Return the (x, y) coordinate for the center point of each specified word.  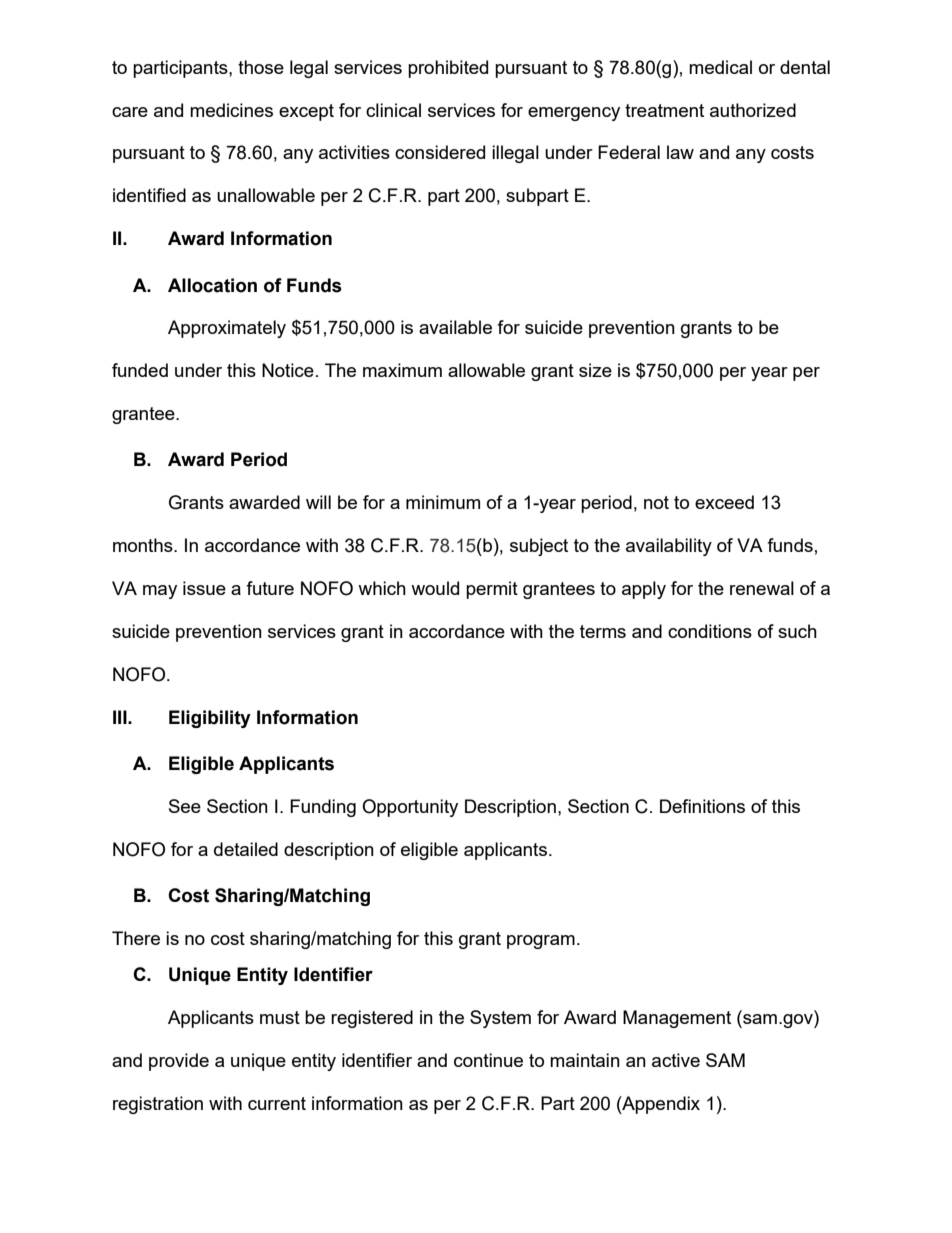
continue (488, 1060)
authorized (753, 110)
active (676, 1060)
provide (179, 1062)
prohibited (448, 69)
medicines (231, 110)
